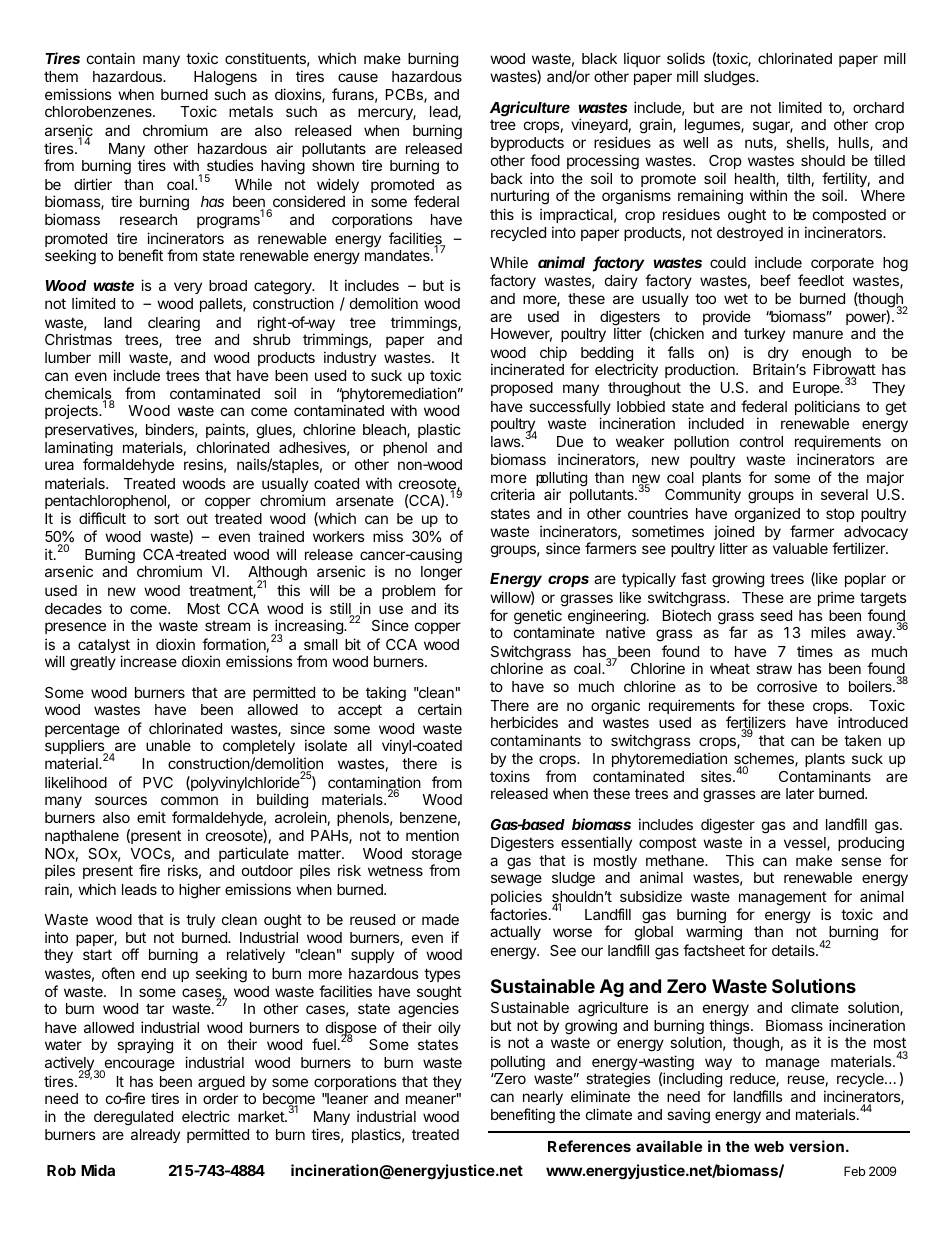 Image resolution: width=952 pixels, height=1233 pixels. Describe the element at coordinates (200, 891) in the document. I see `higher` at that location.
